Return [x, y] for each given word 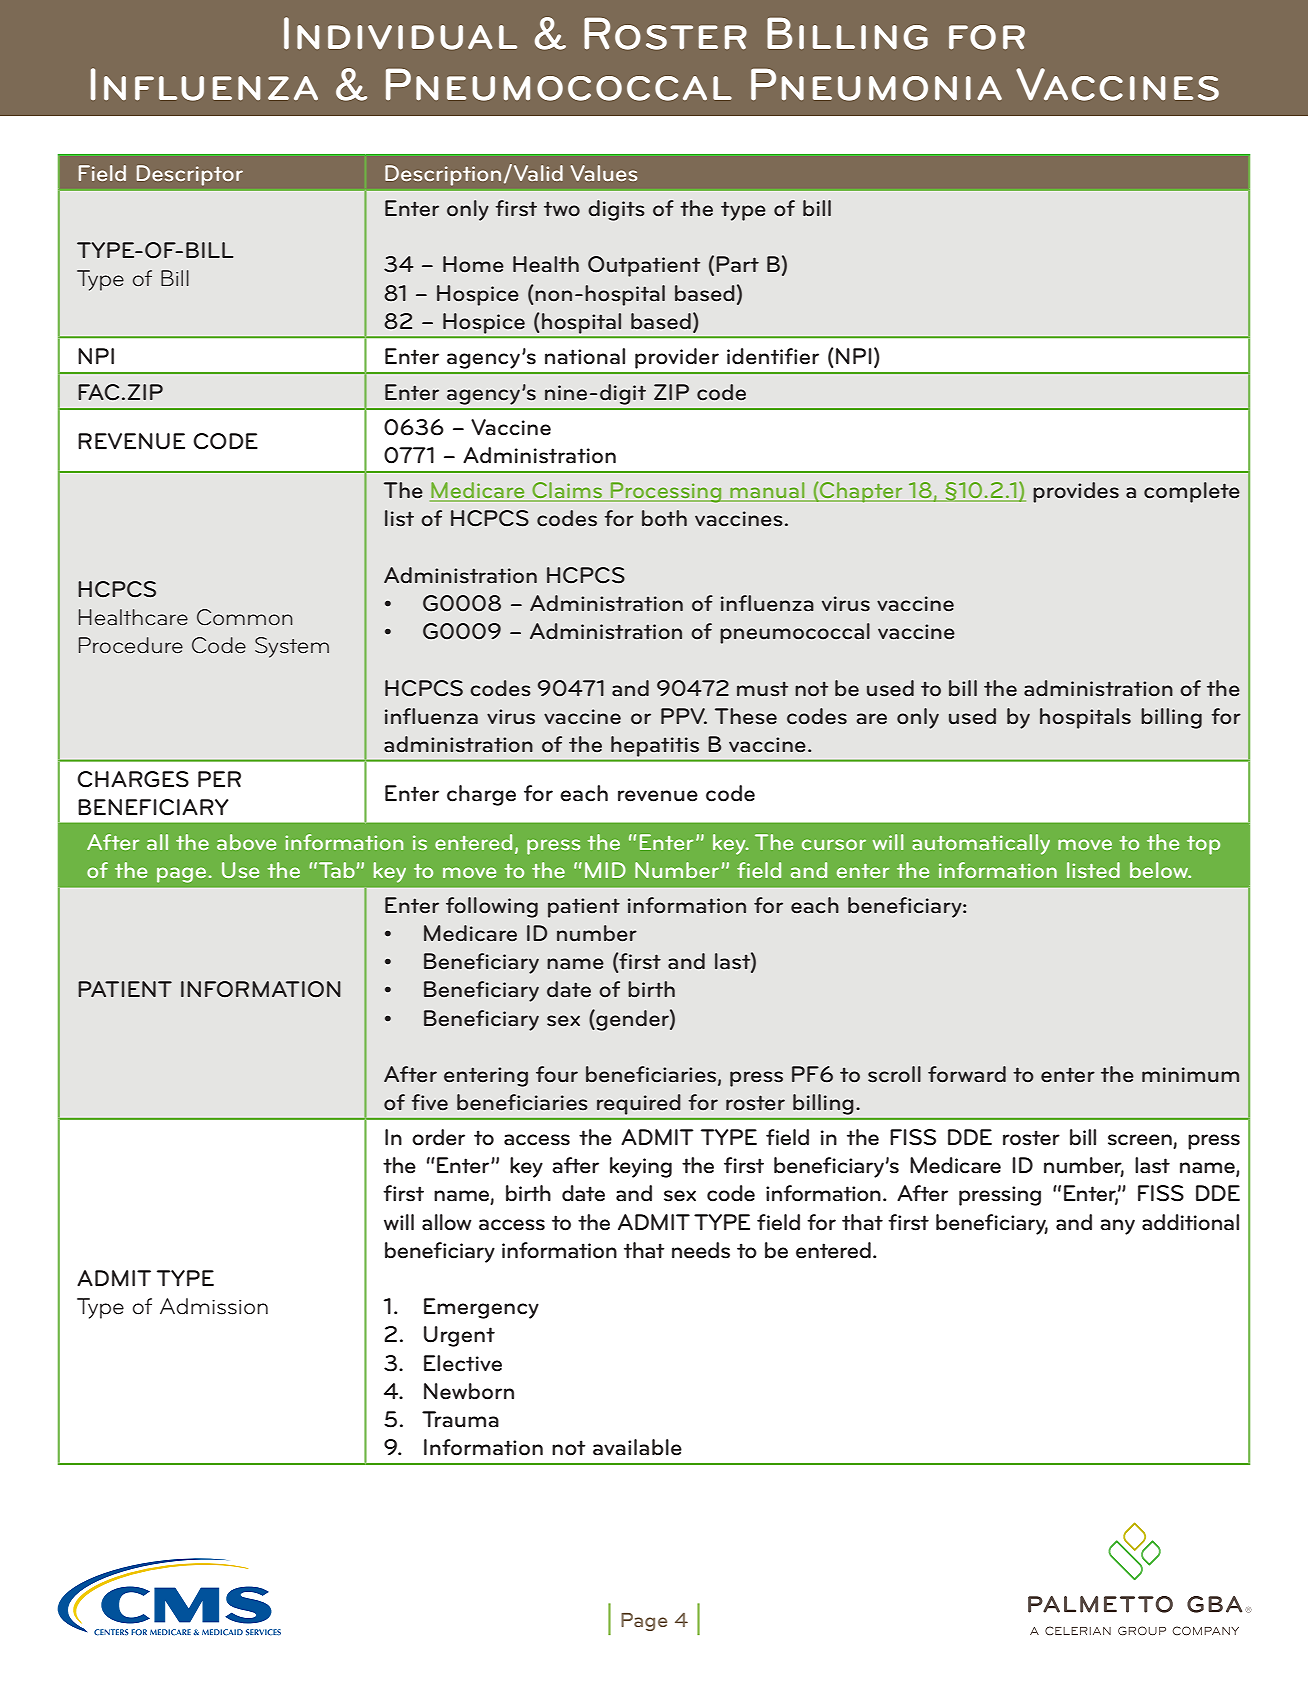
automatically [981, 844]
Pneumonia [876, 84]
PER [219, 779]
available [637, 1447]
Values [603, 173]
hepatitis [655, 746]
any [1117, 1227]
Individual [400, 33]
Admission [214, 1306]
